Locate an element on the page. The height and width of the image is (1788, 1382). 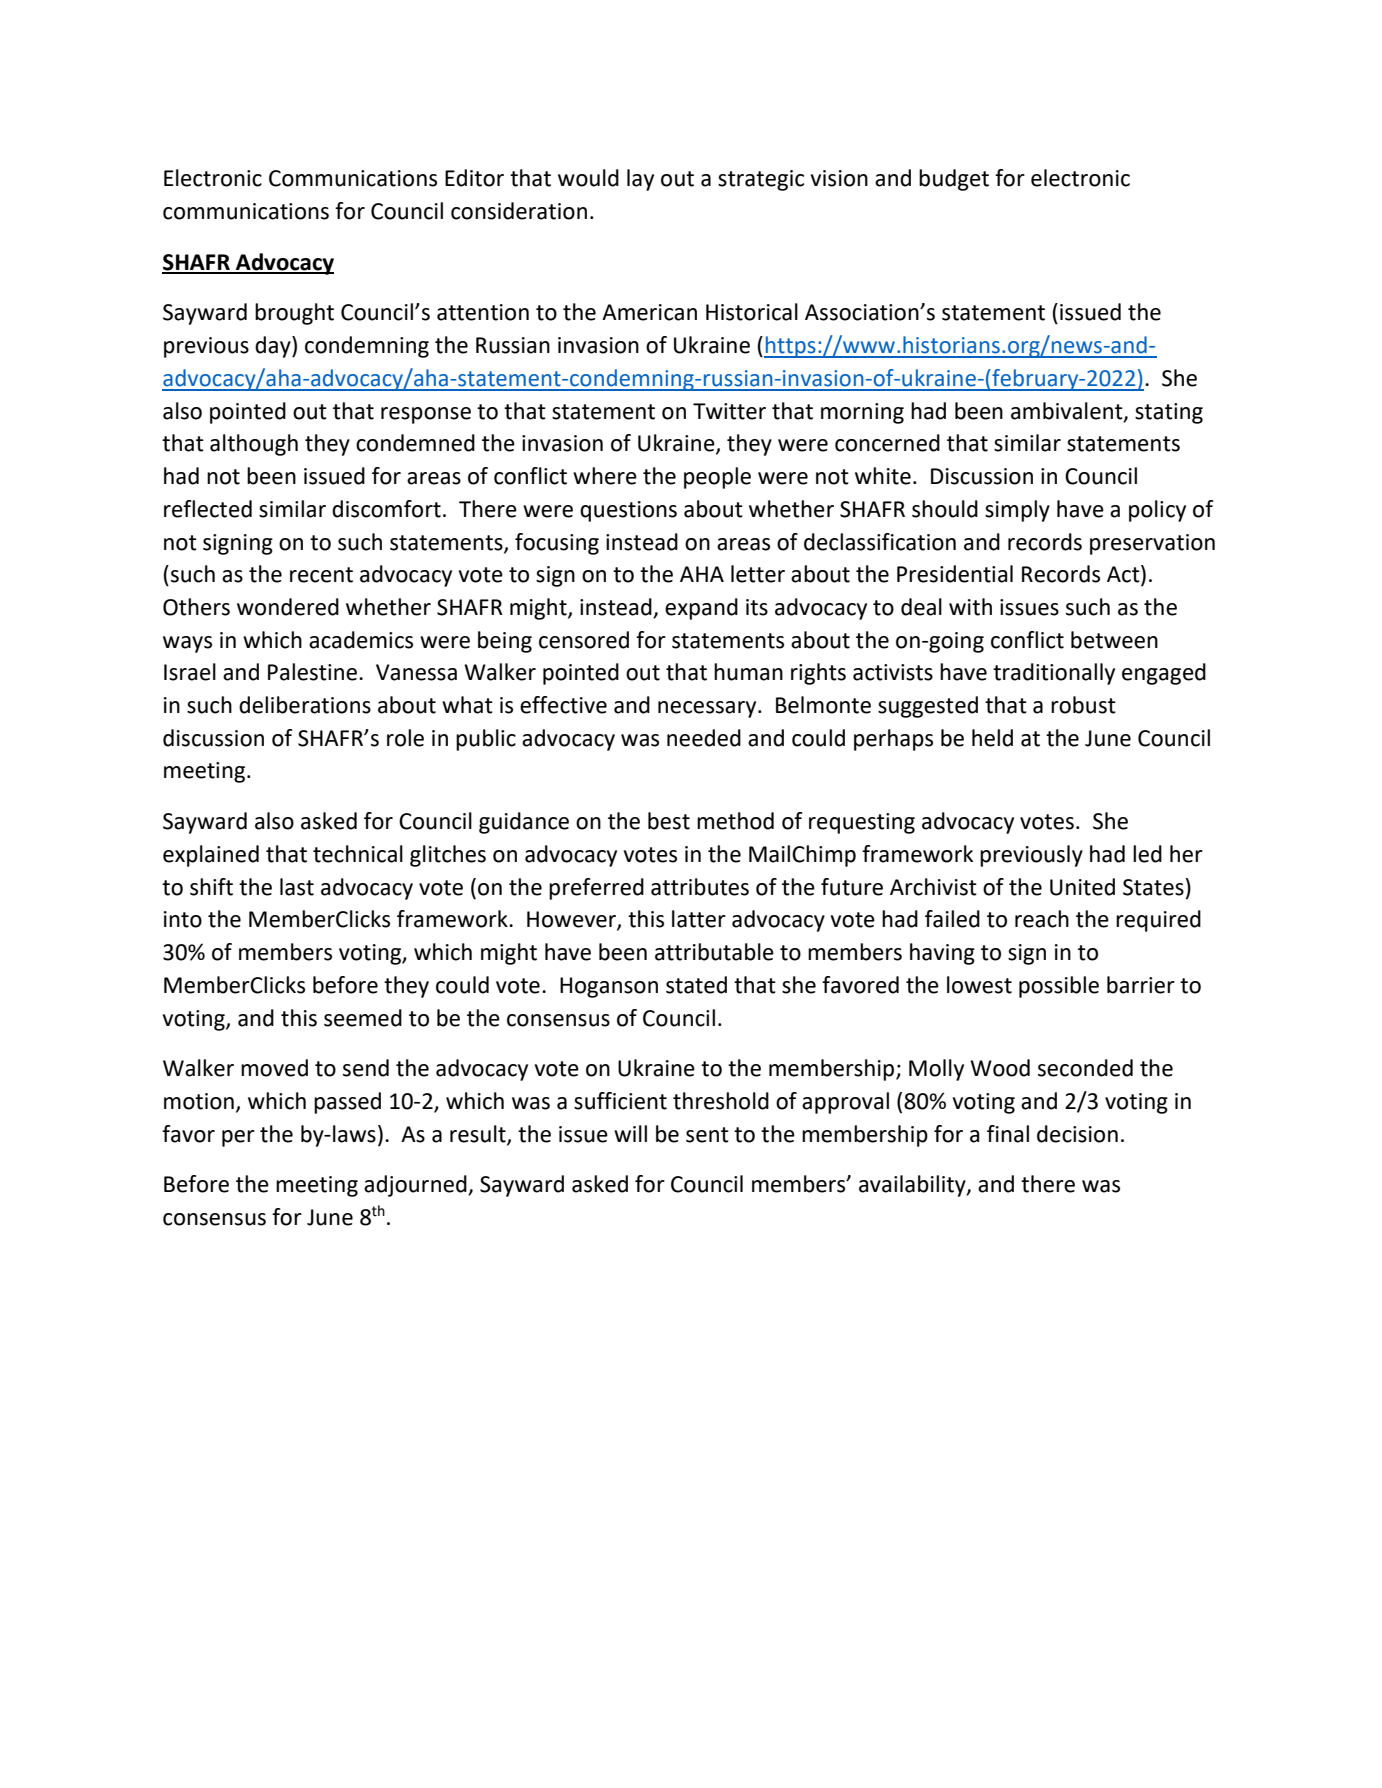
budget is located at coordinates (954, 180).
